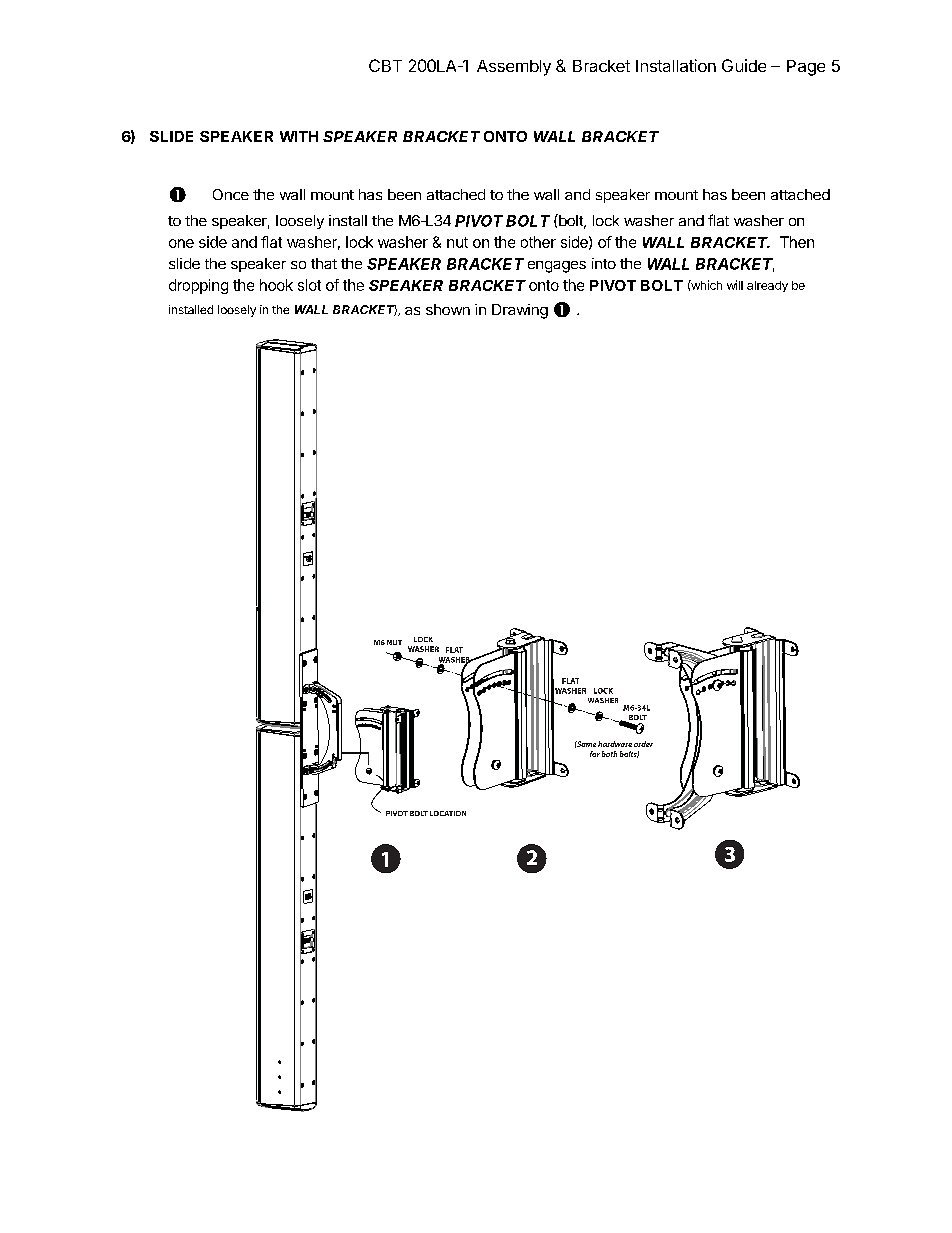 This screenshot has height=1233, width=952. Describe the element at coordinates (744, 65) in the screenshot. I see `Guide` at that location.
